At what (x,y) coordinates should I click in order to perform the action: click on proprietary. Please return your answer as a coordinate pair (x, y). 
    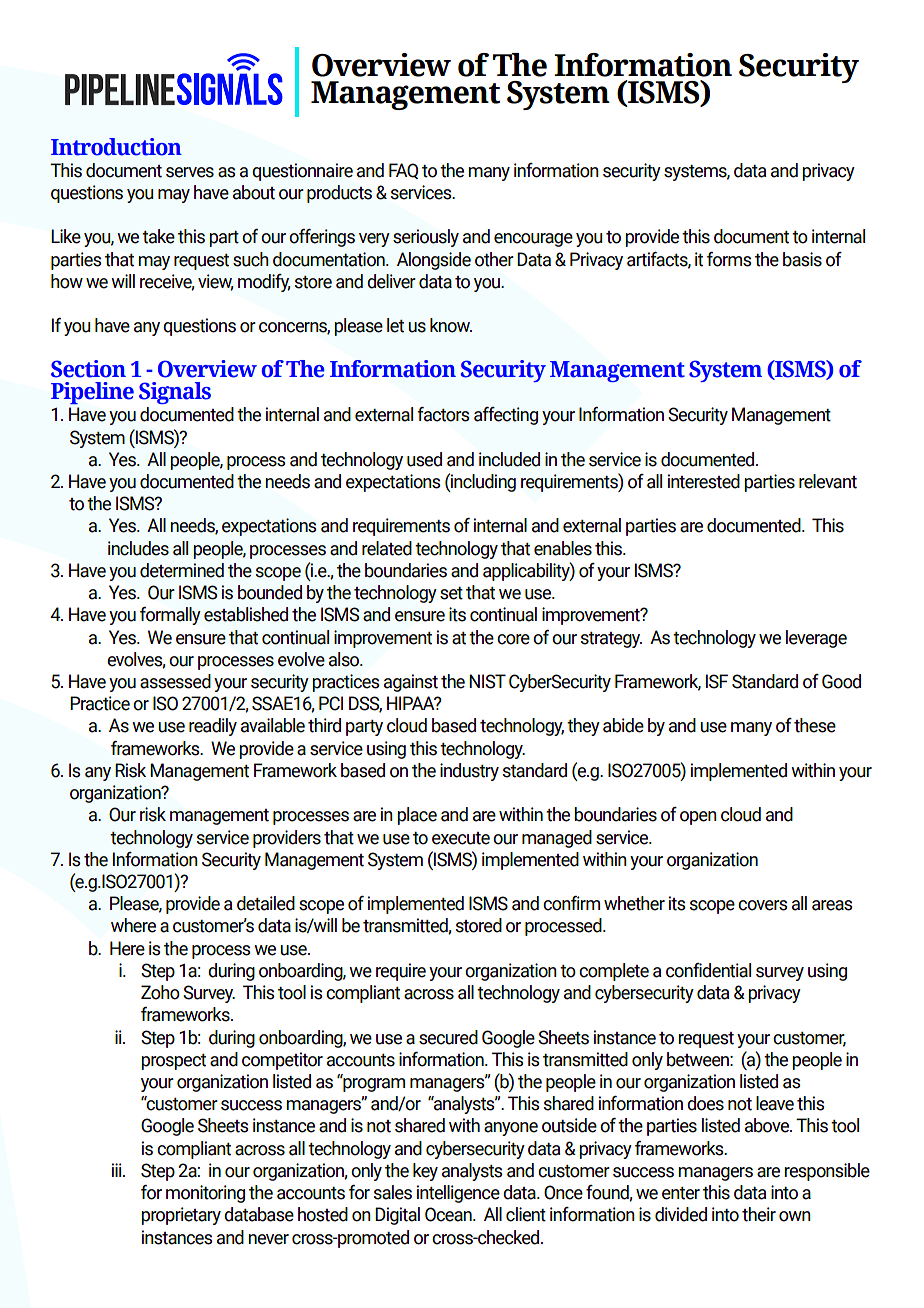
    Looking at the image, I should click on (181, 1216).
